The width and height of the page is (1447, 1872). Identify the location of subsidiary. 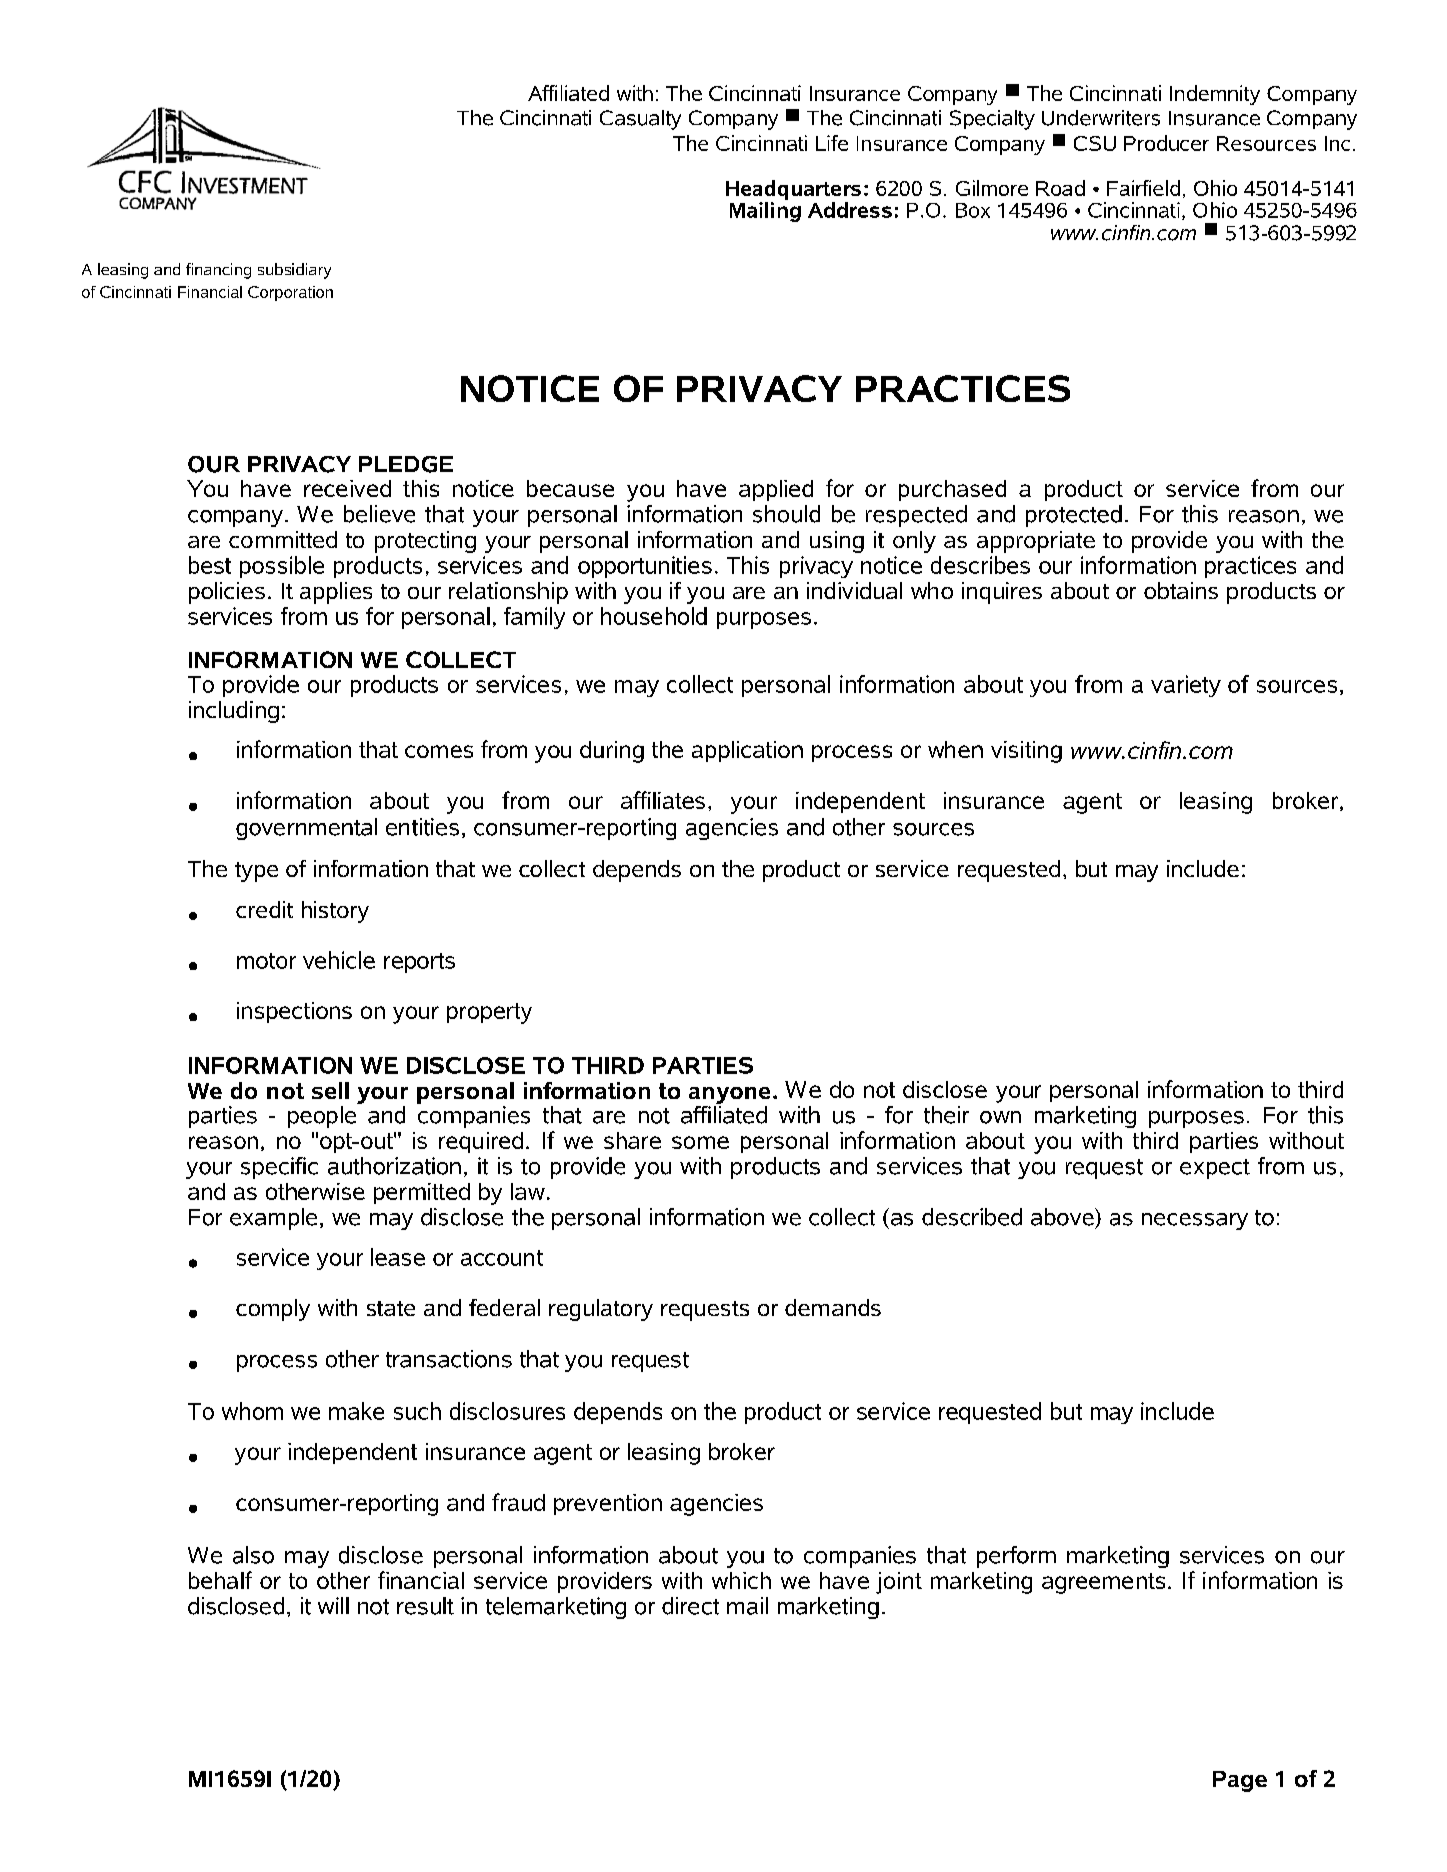
(294, 271).
